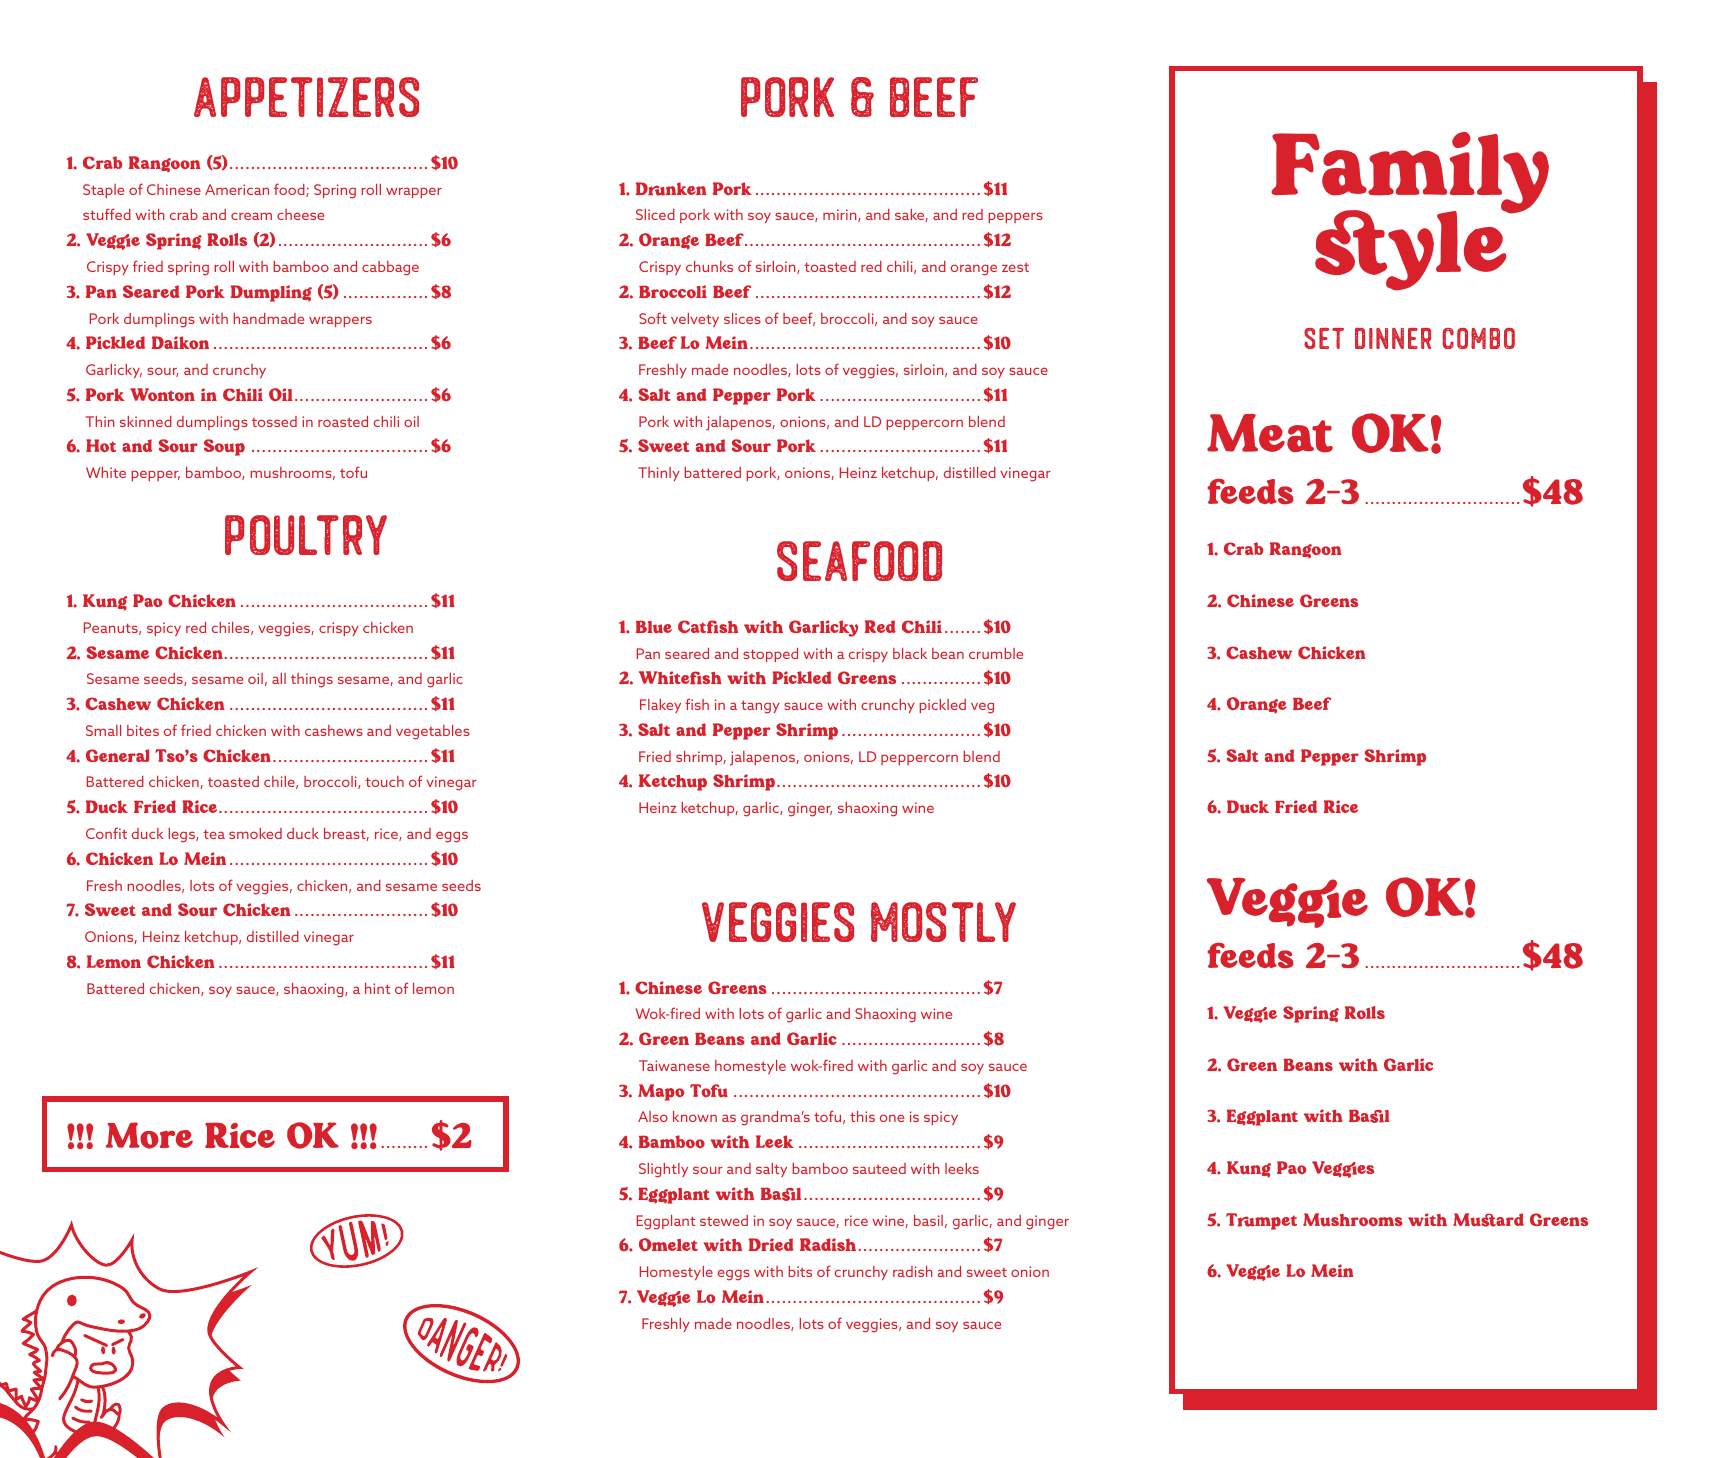 This screenshot has width=1723, height=1458. Describe the element at coordinates (149, 1135) in the screenshot. I see `More` at that location.
